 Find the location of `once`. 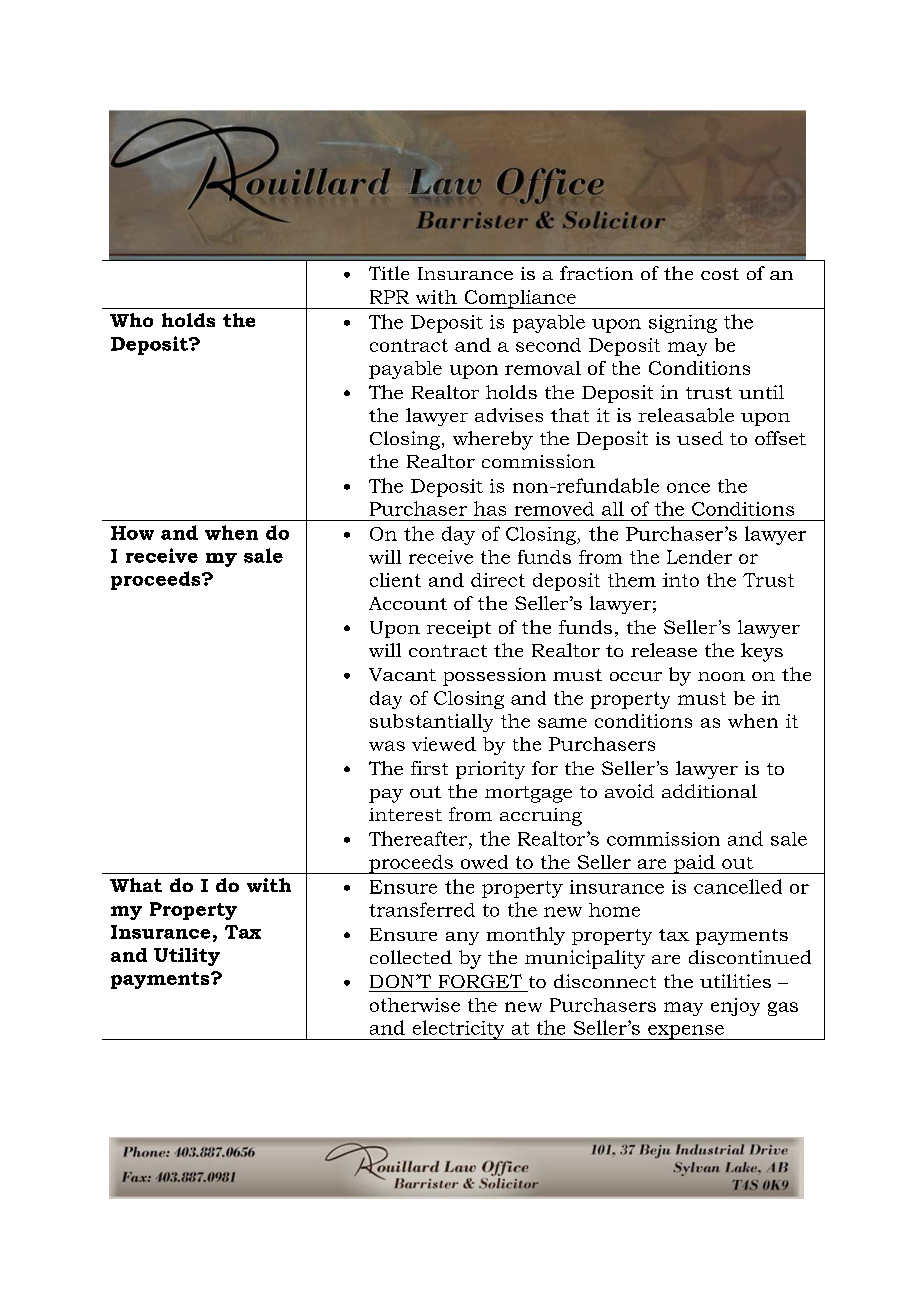

once is located at coordinates (688, 488).
